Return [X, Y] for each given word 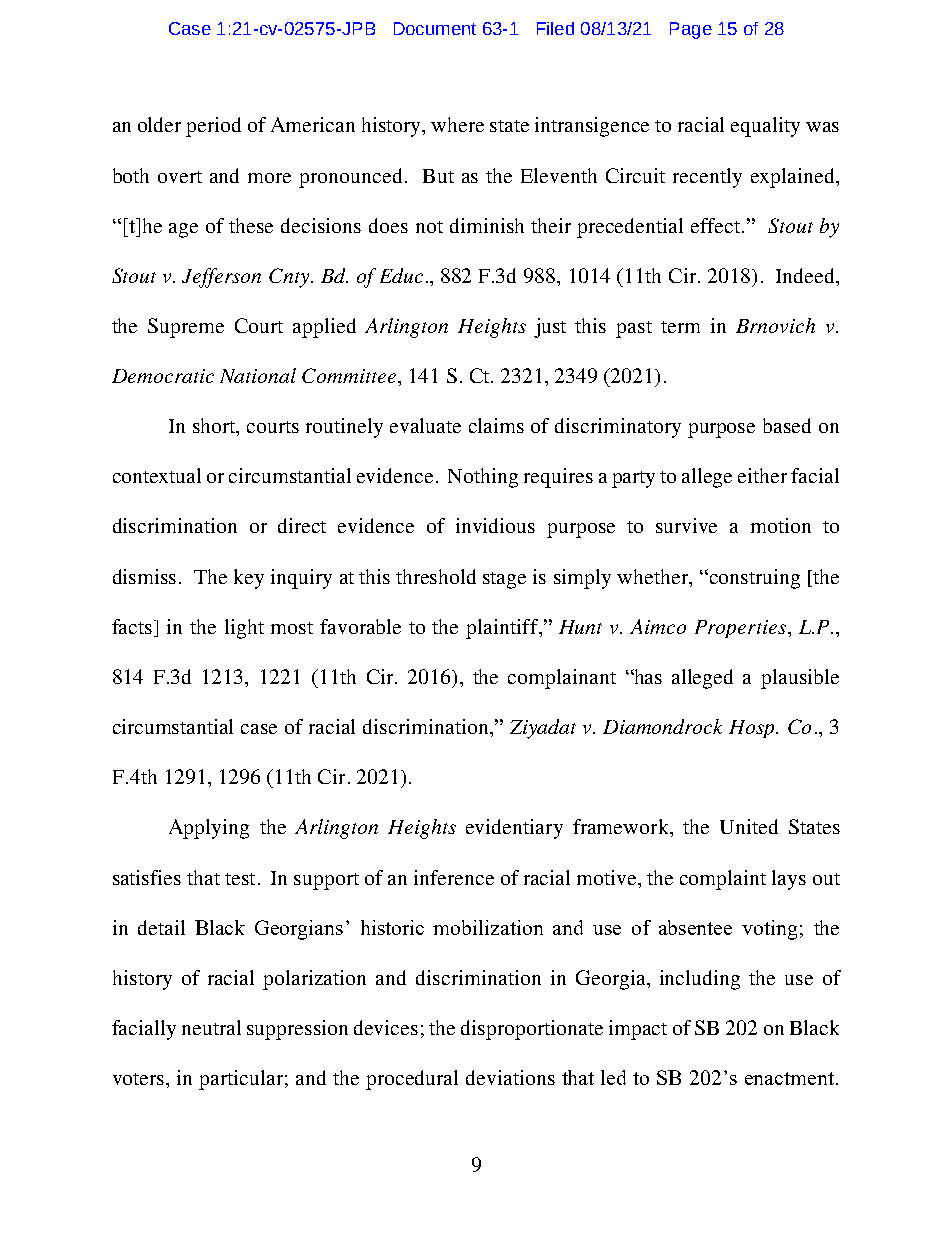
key [249, 579]
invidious [495, 525]
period [213, 127]
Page [691, 30]
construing [753, 579]
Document [435, 28]
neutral [211, 1027]
